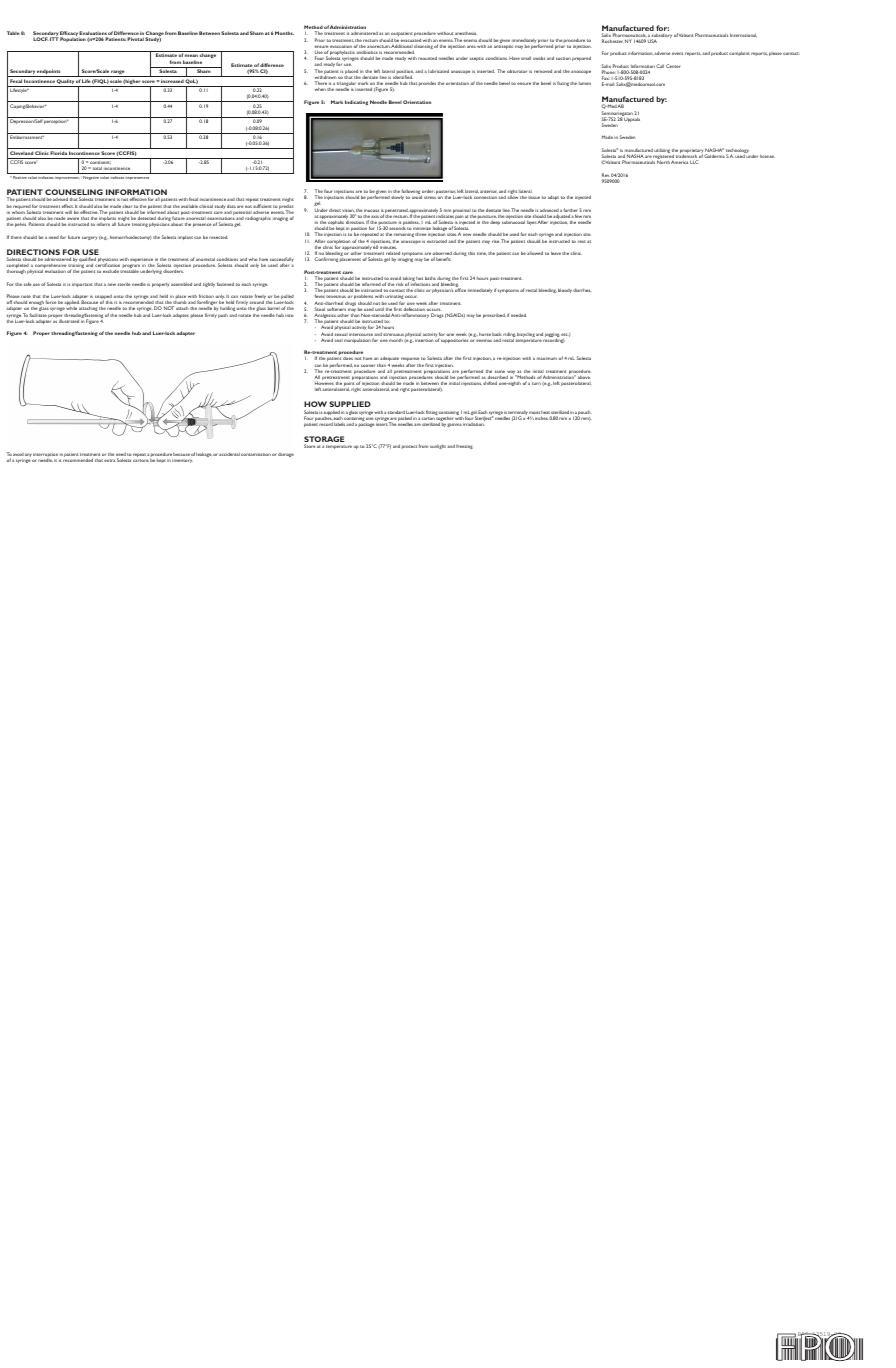  Describe the element at coordinates (739, 53) in the page. I see `complaint` at that location.
